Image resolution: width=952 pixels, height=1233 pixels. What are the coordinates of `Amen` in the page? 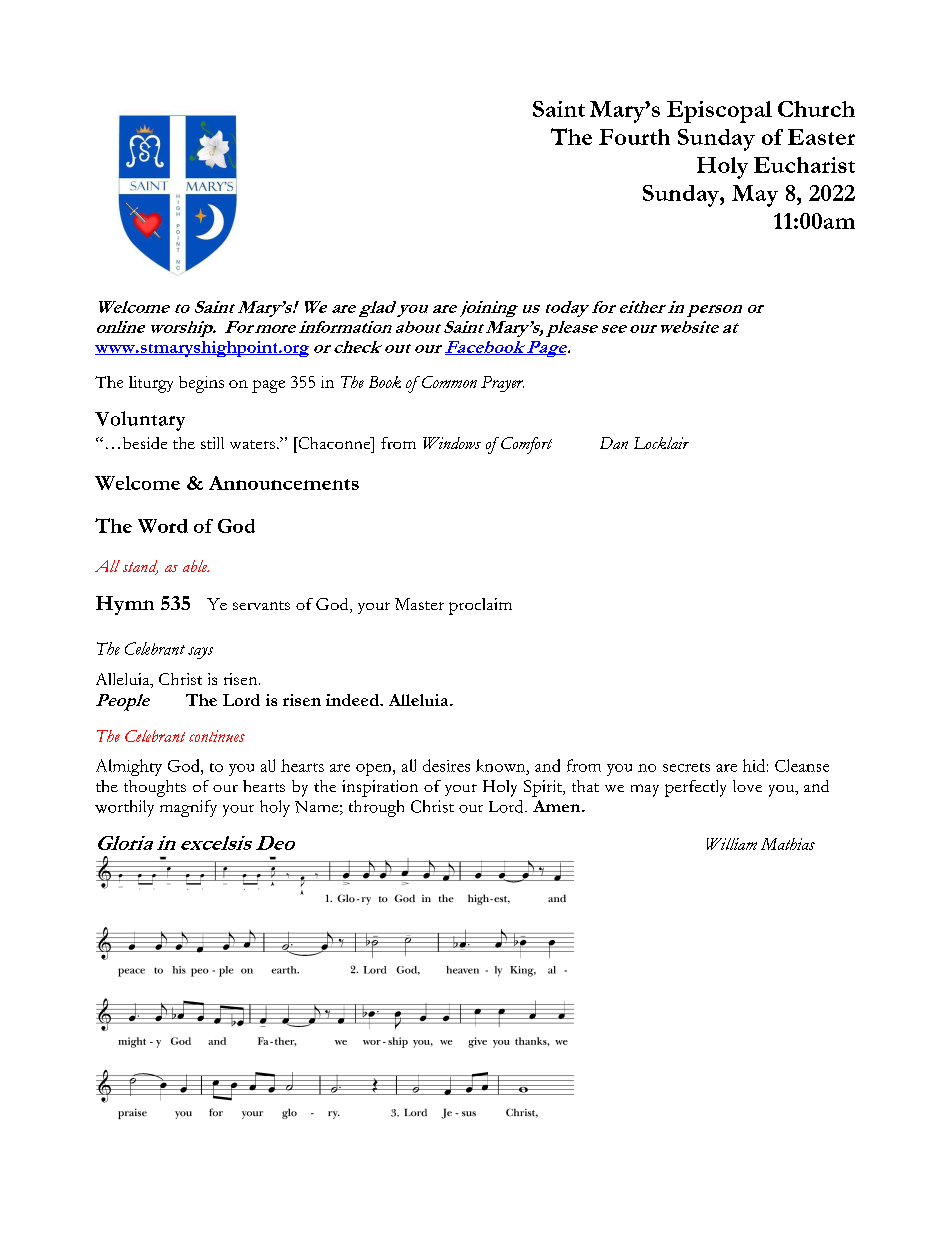 It's located at (556, 806).
